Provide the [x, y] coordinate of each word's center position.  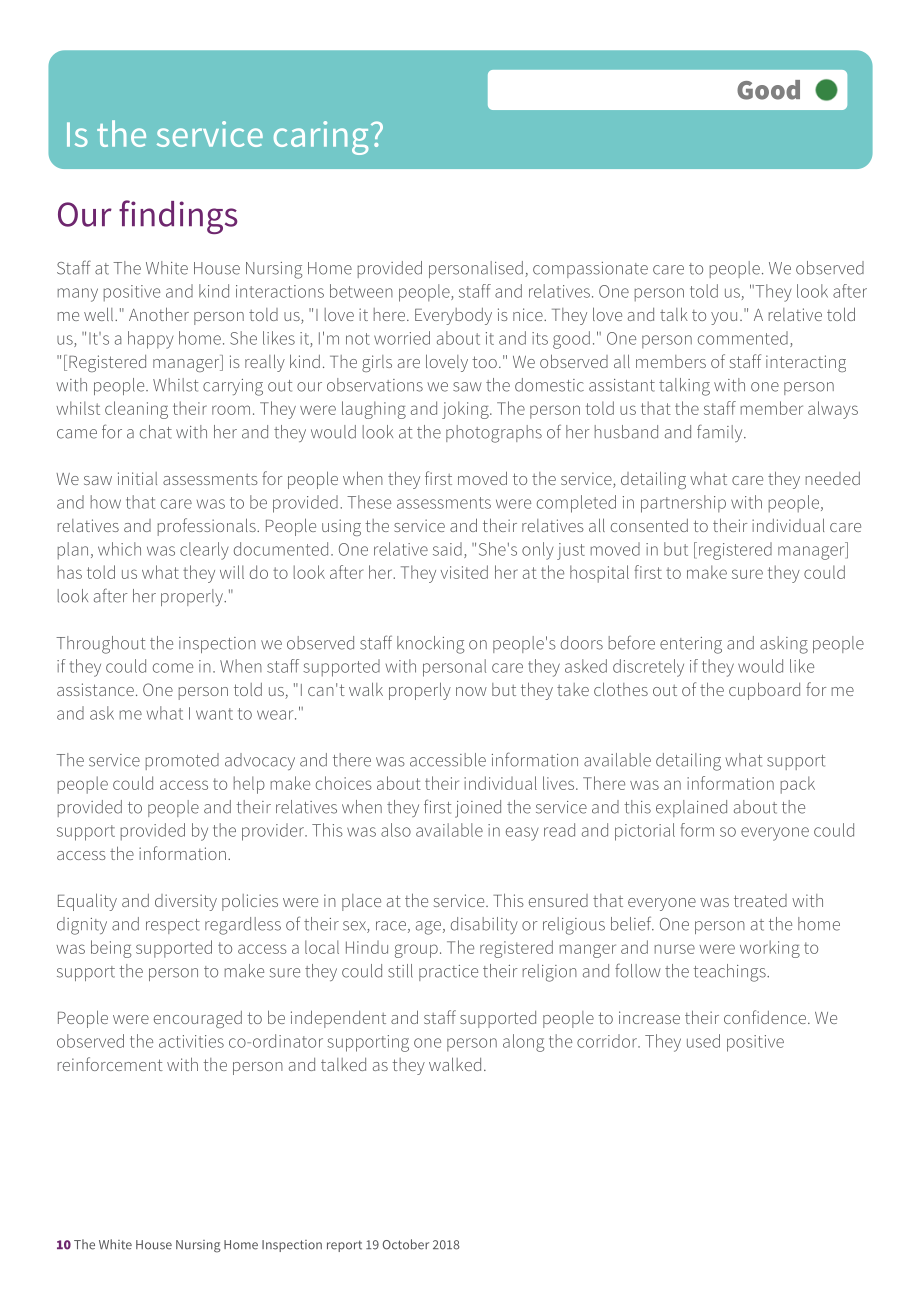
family [721, 433]
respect [173, 926]
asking [784, 645]
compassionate [590, 270]
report [344, 1246]
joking [466, 410]
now [471, 691]
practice [448, 973]
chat [156, 432]
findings [178, 217]
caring [321, 138]
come [173, 668]
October [406, 1244]
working [770, 949]
